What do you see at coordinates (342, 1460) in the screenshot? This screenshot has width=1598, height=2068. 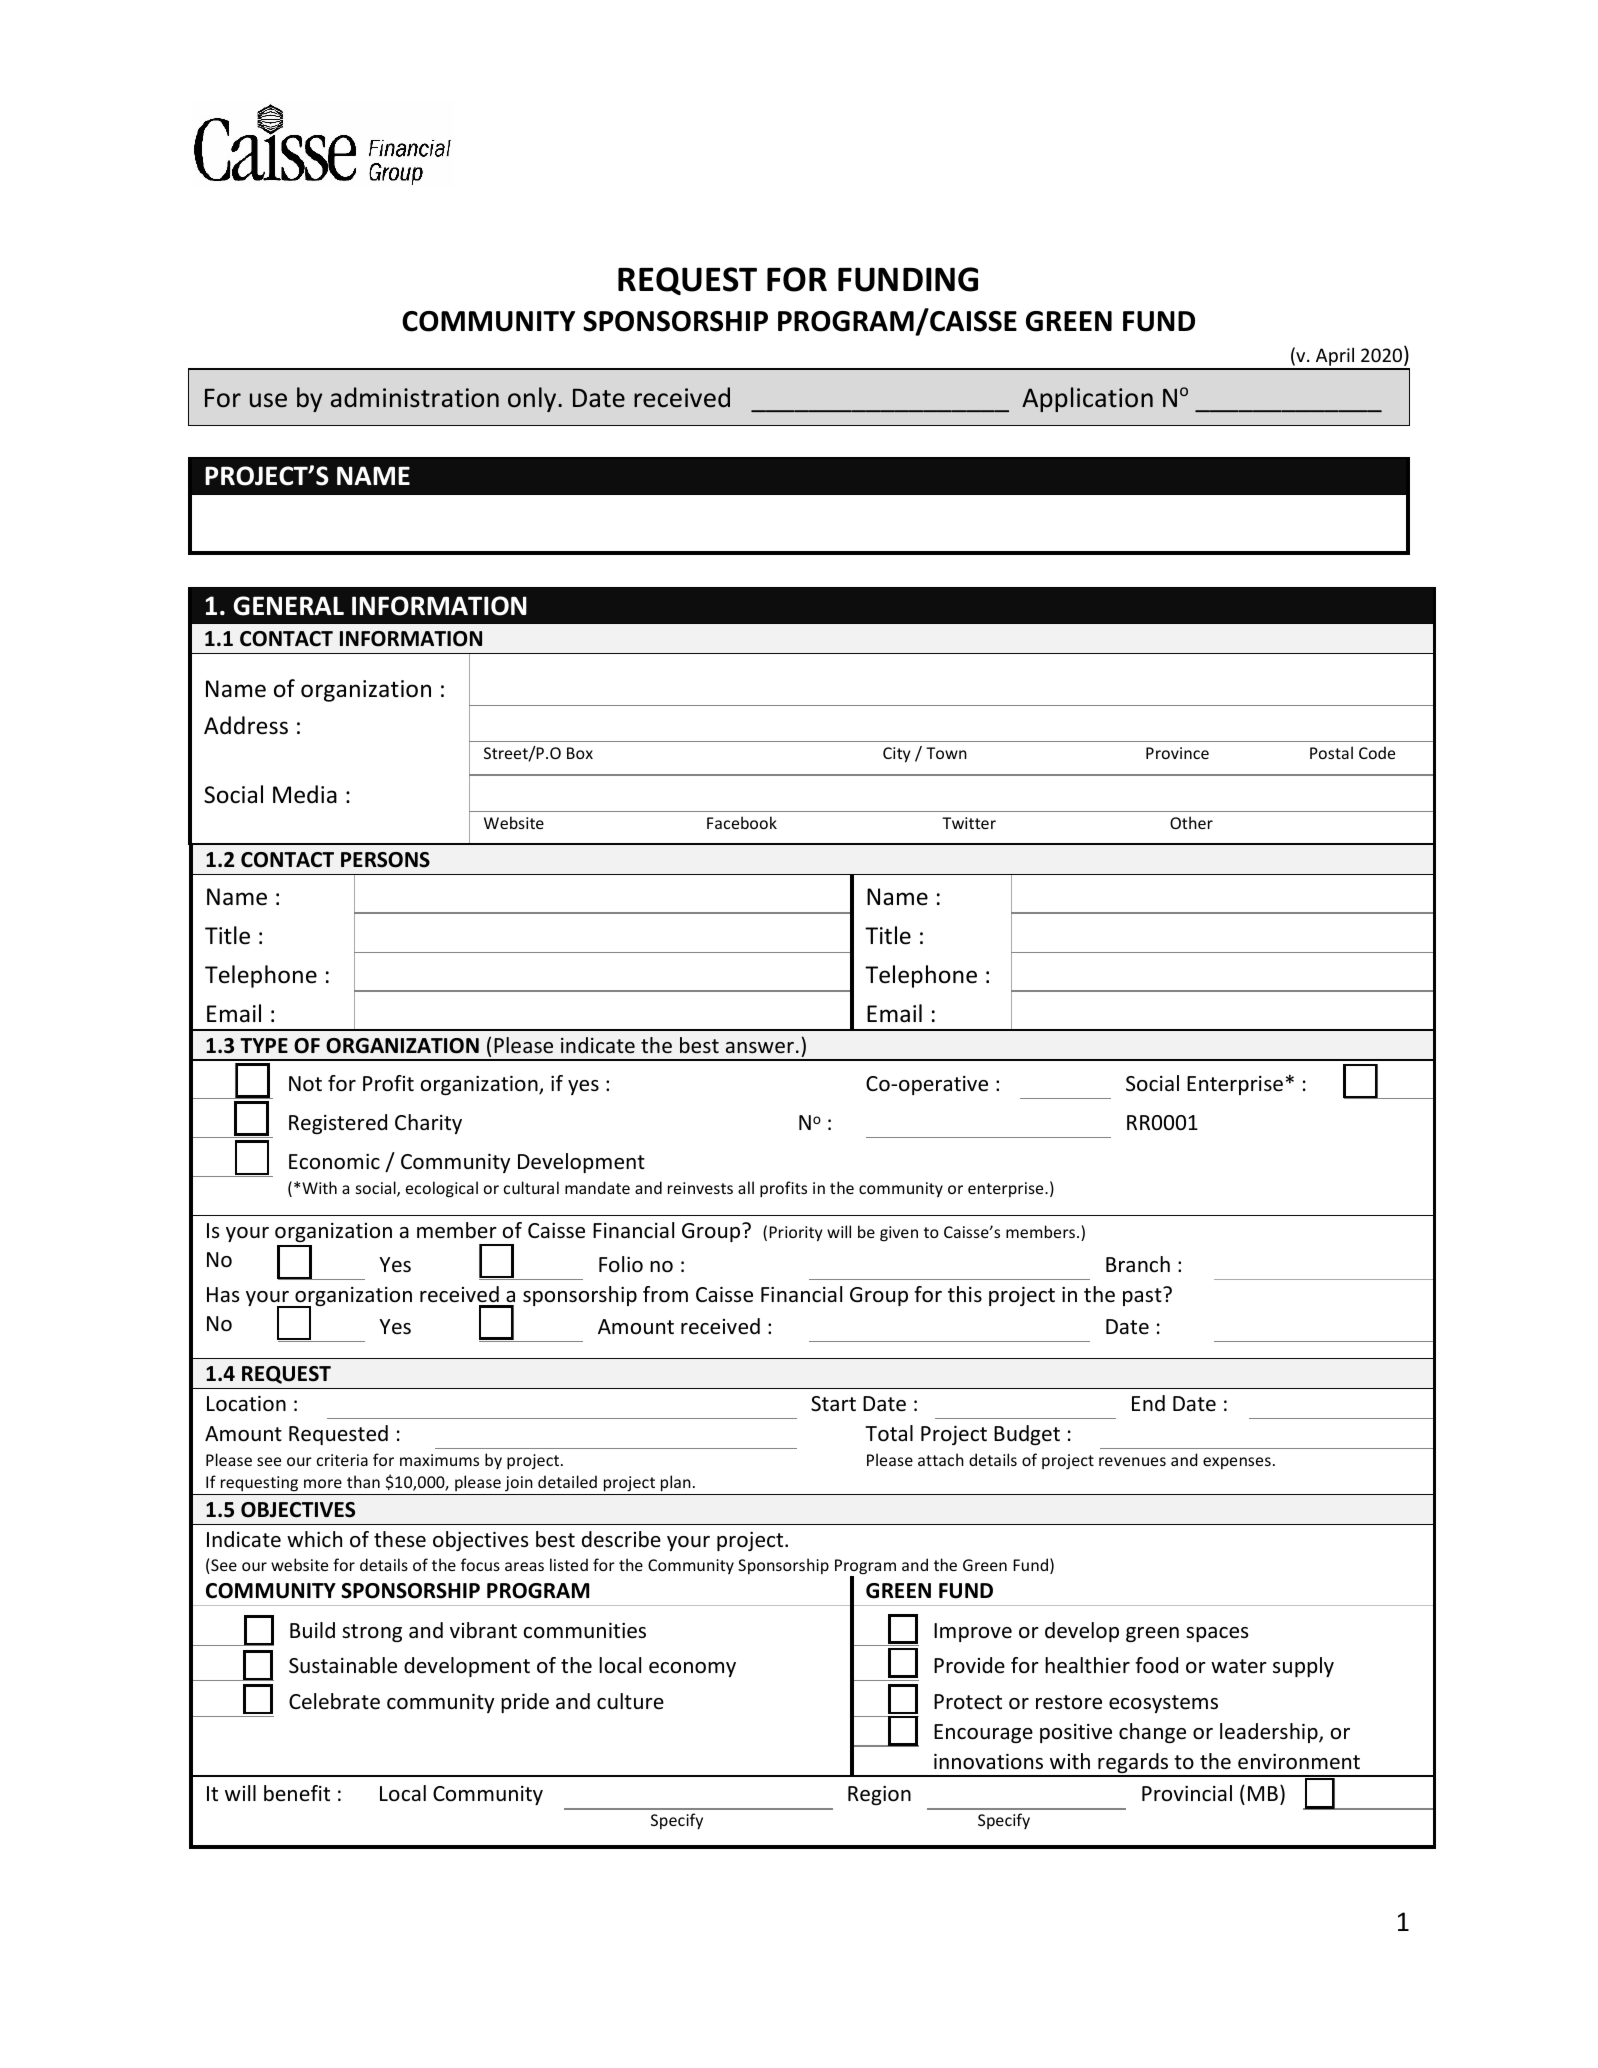 I see `criteria` at bounding box center [342, 1460].
